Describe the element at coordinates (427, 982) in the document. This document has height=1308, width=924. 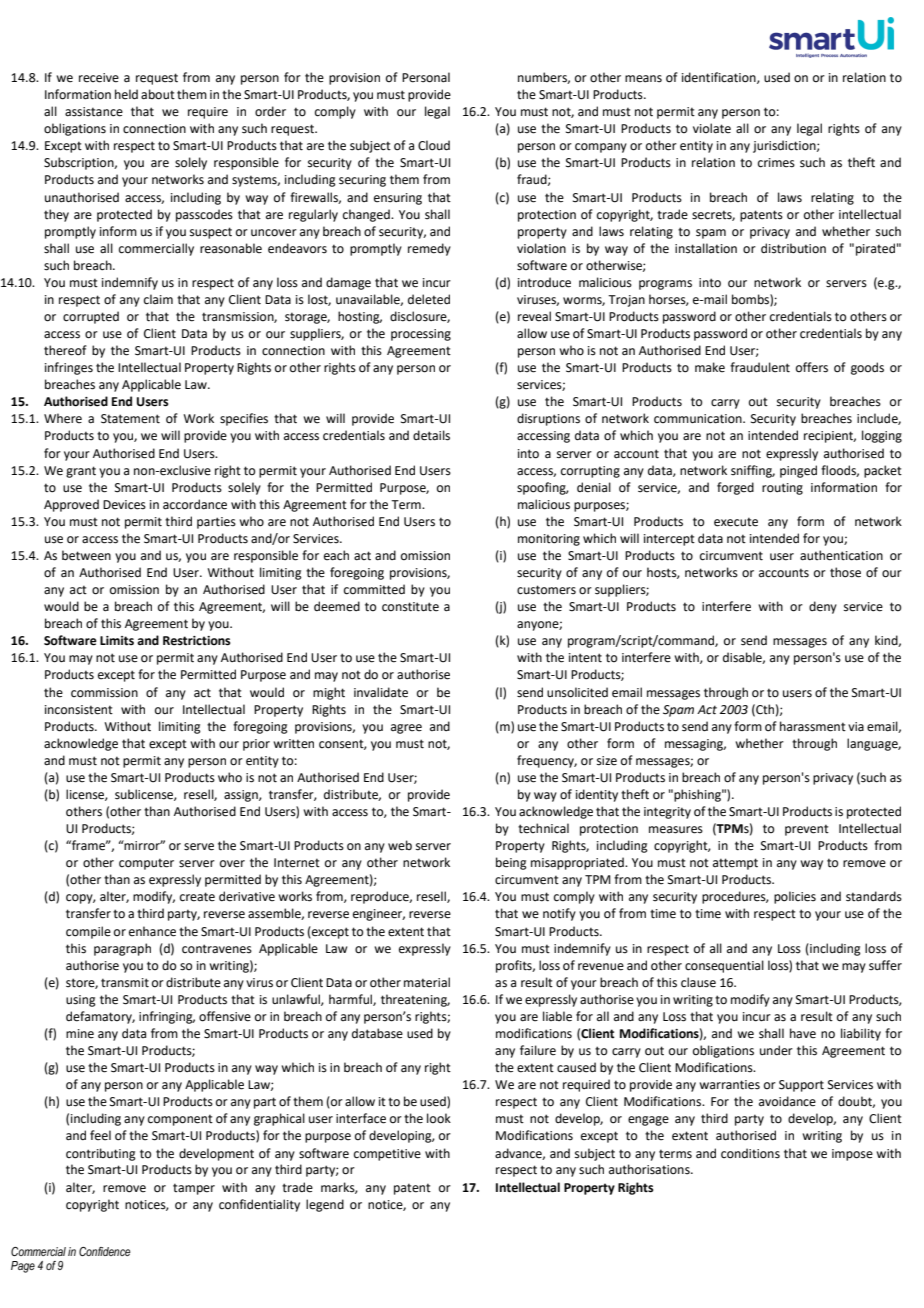
I see `material` at that location.
